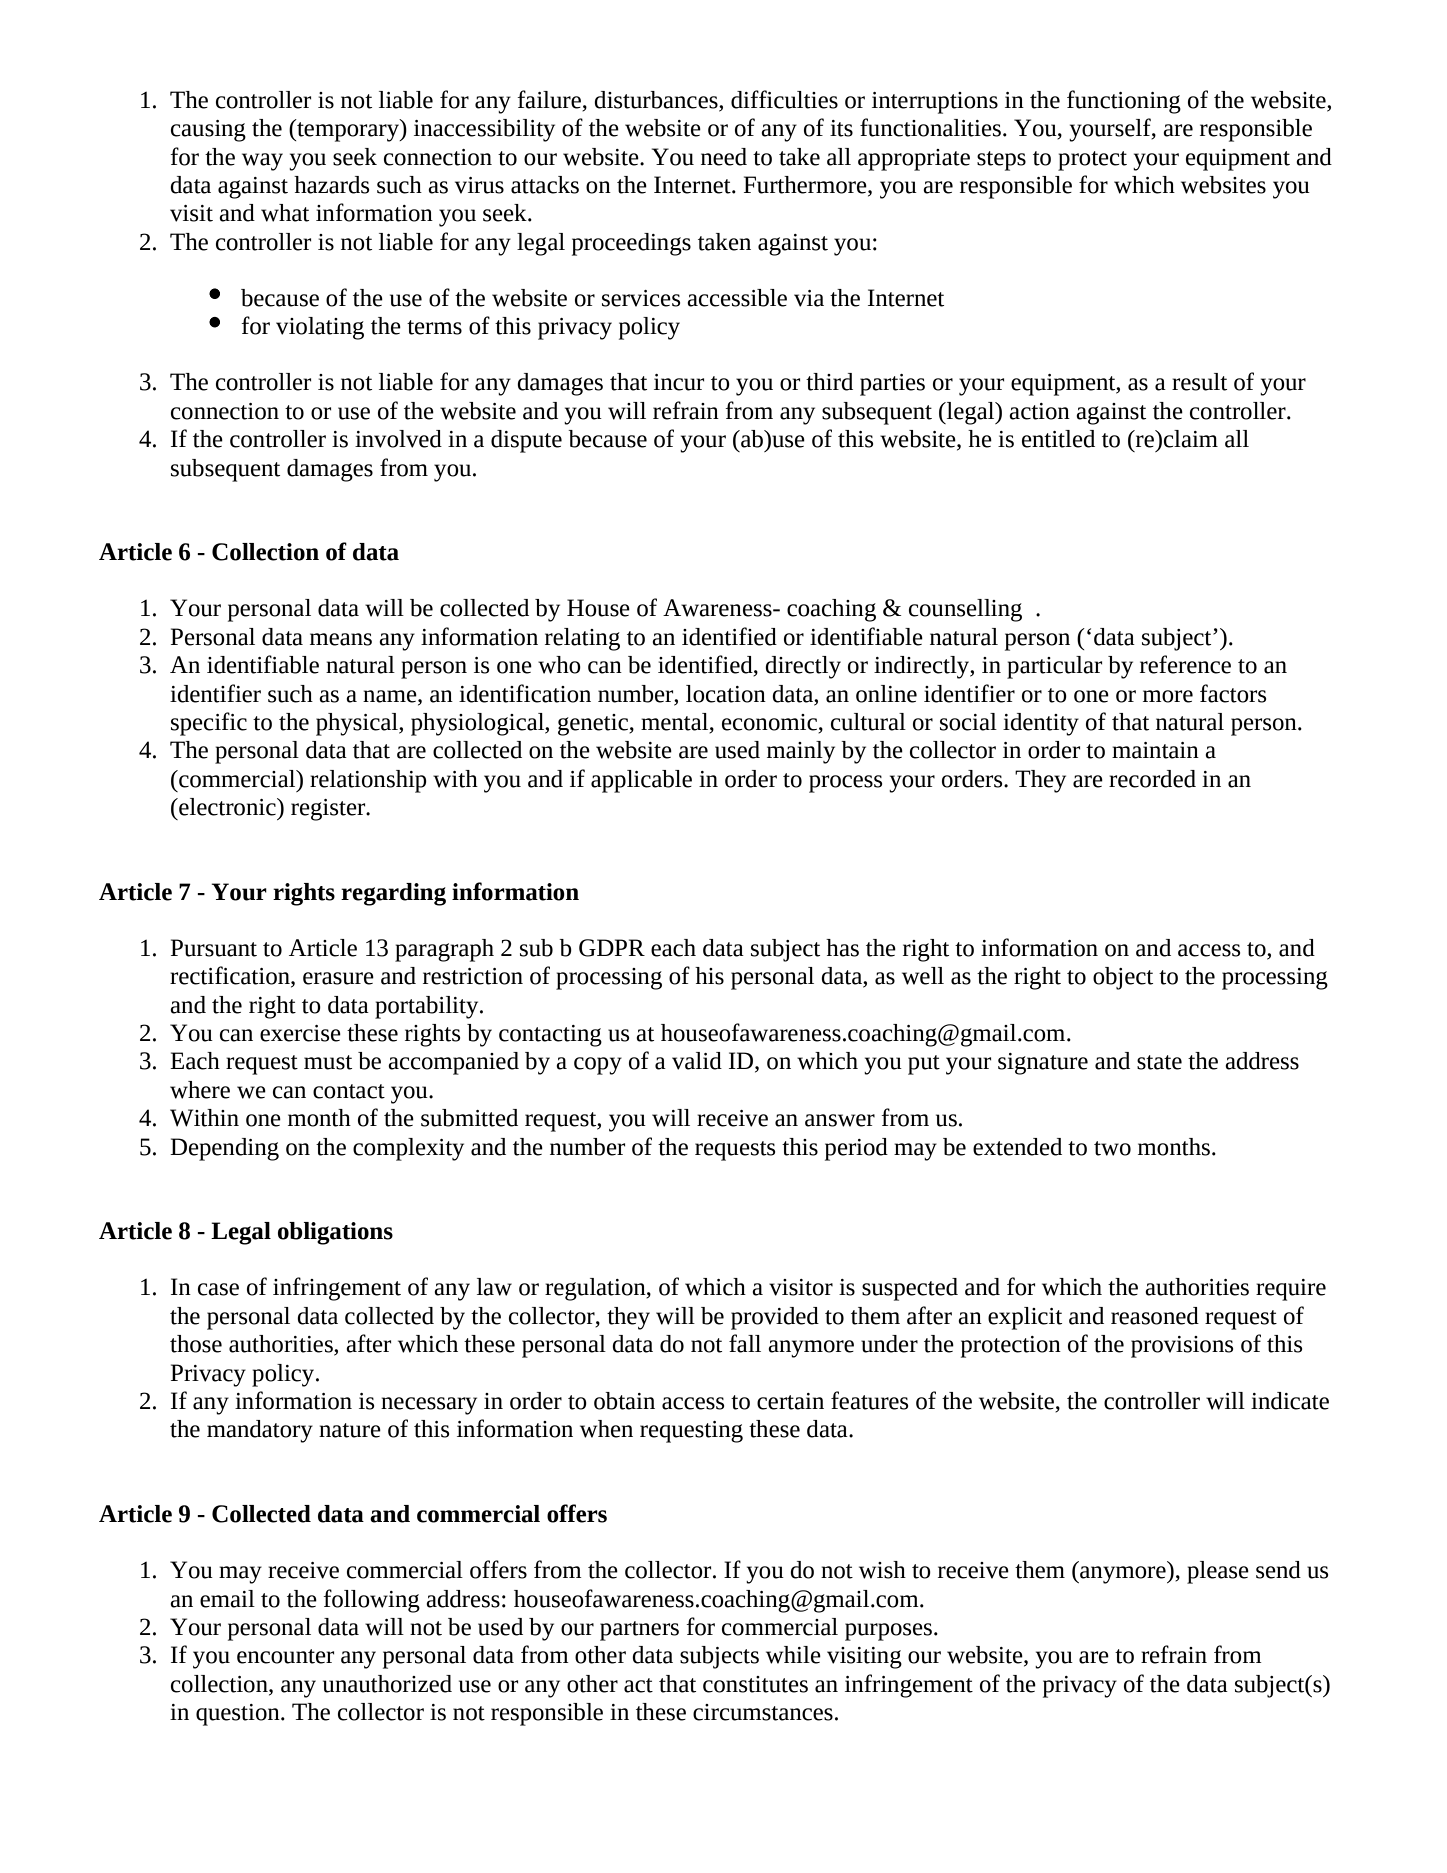  Describe the element at coordinates (285, 1656) in the document. I see `encounter` at that location.
